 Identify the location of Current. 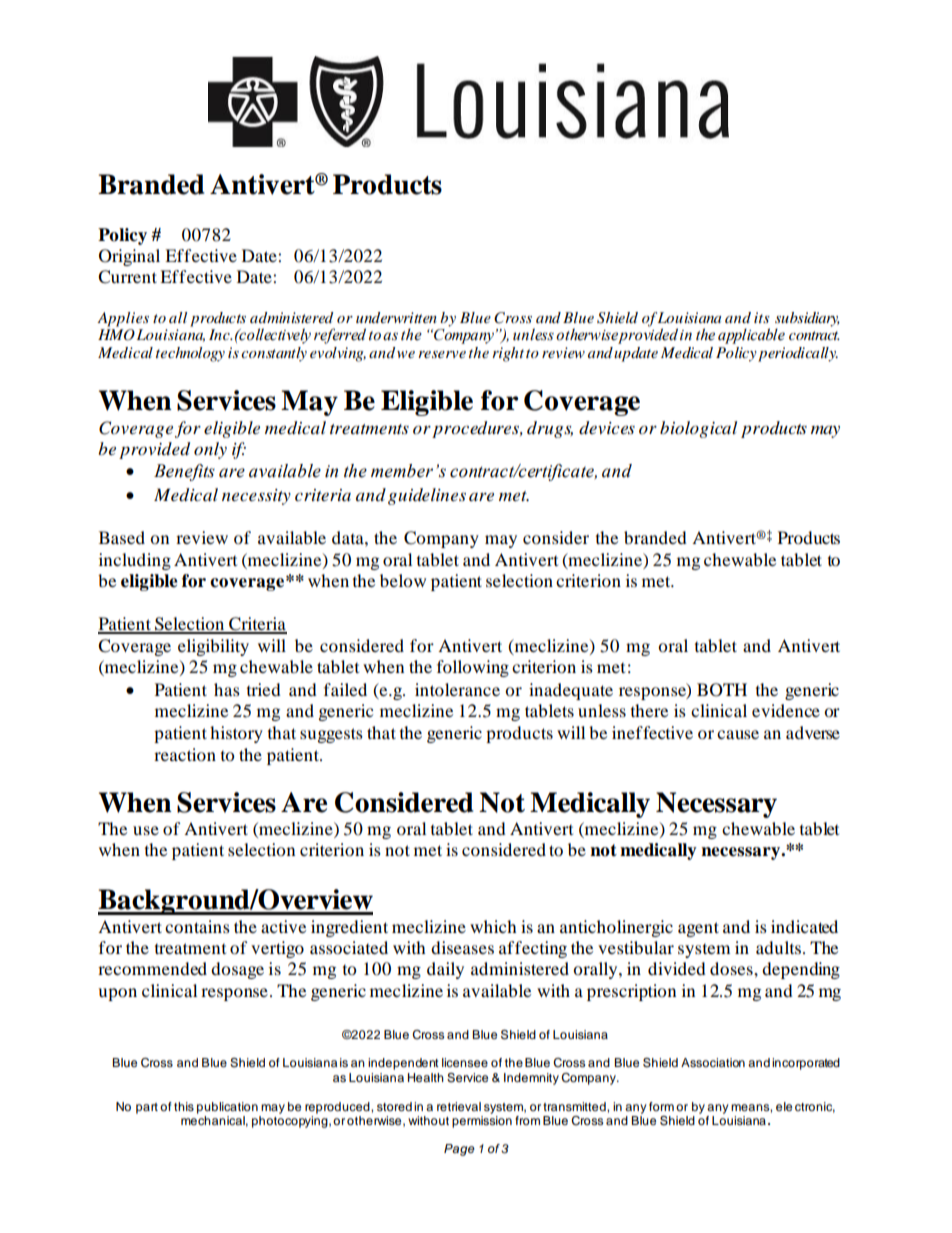
(127, 277).
